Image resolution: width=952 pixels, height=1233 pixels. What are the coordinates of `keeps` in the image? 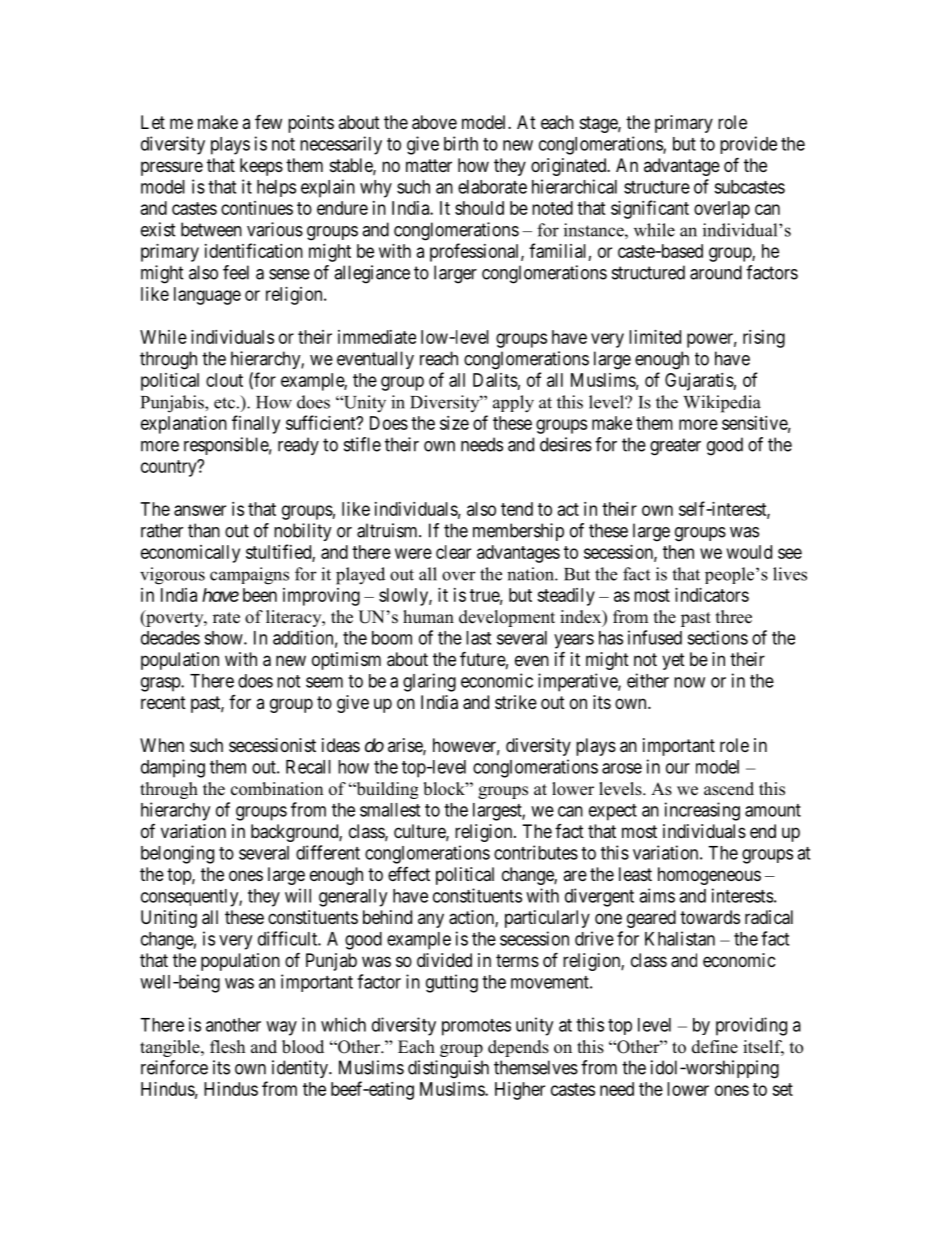 It's located at (261, 167).
